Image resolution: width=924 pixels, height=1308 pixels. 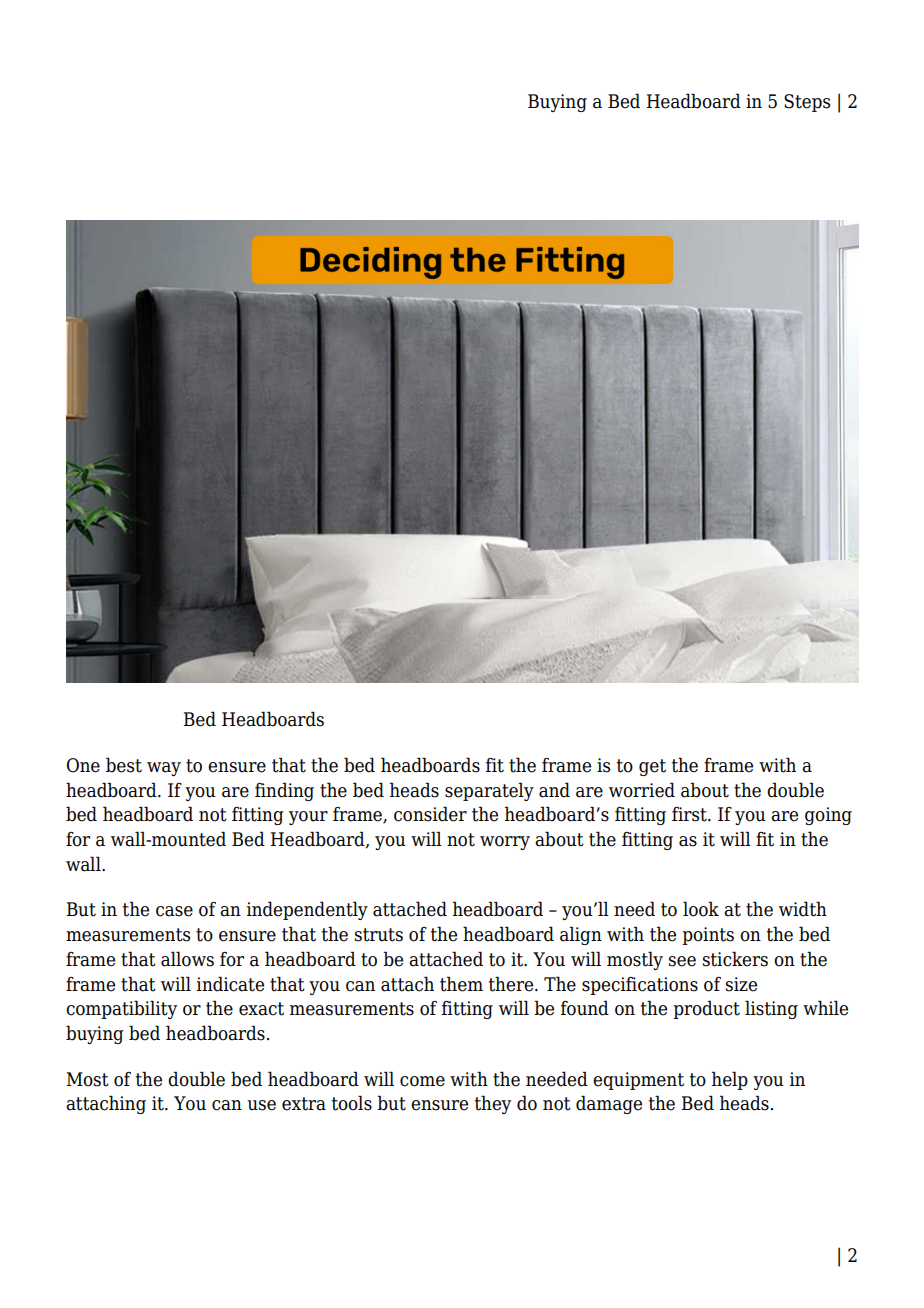 I want to click on best, so click(x=124, y=765).
